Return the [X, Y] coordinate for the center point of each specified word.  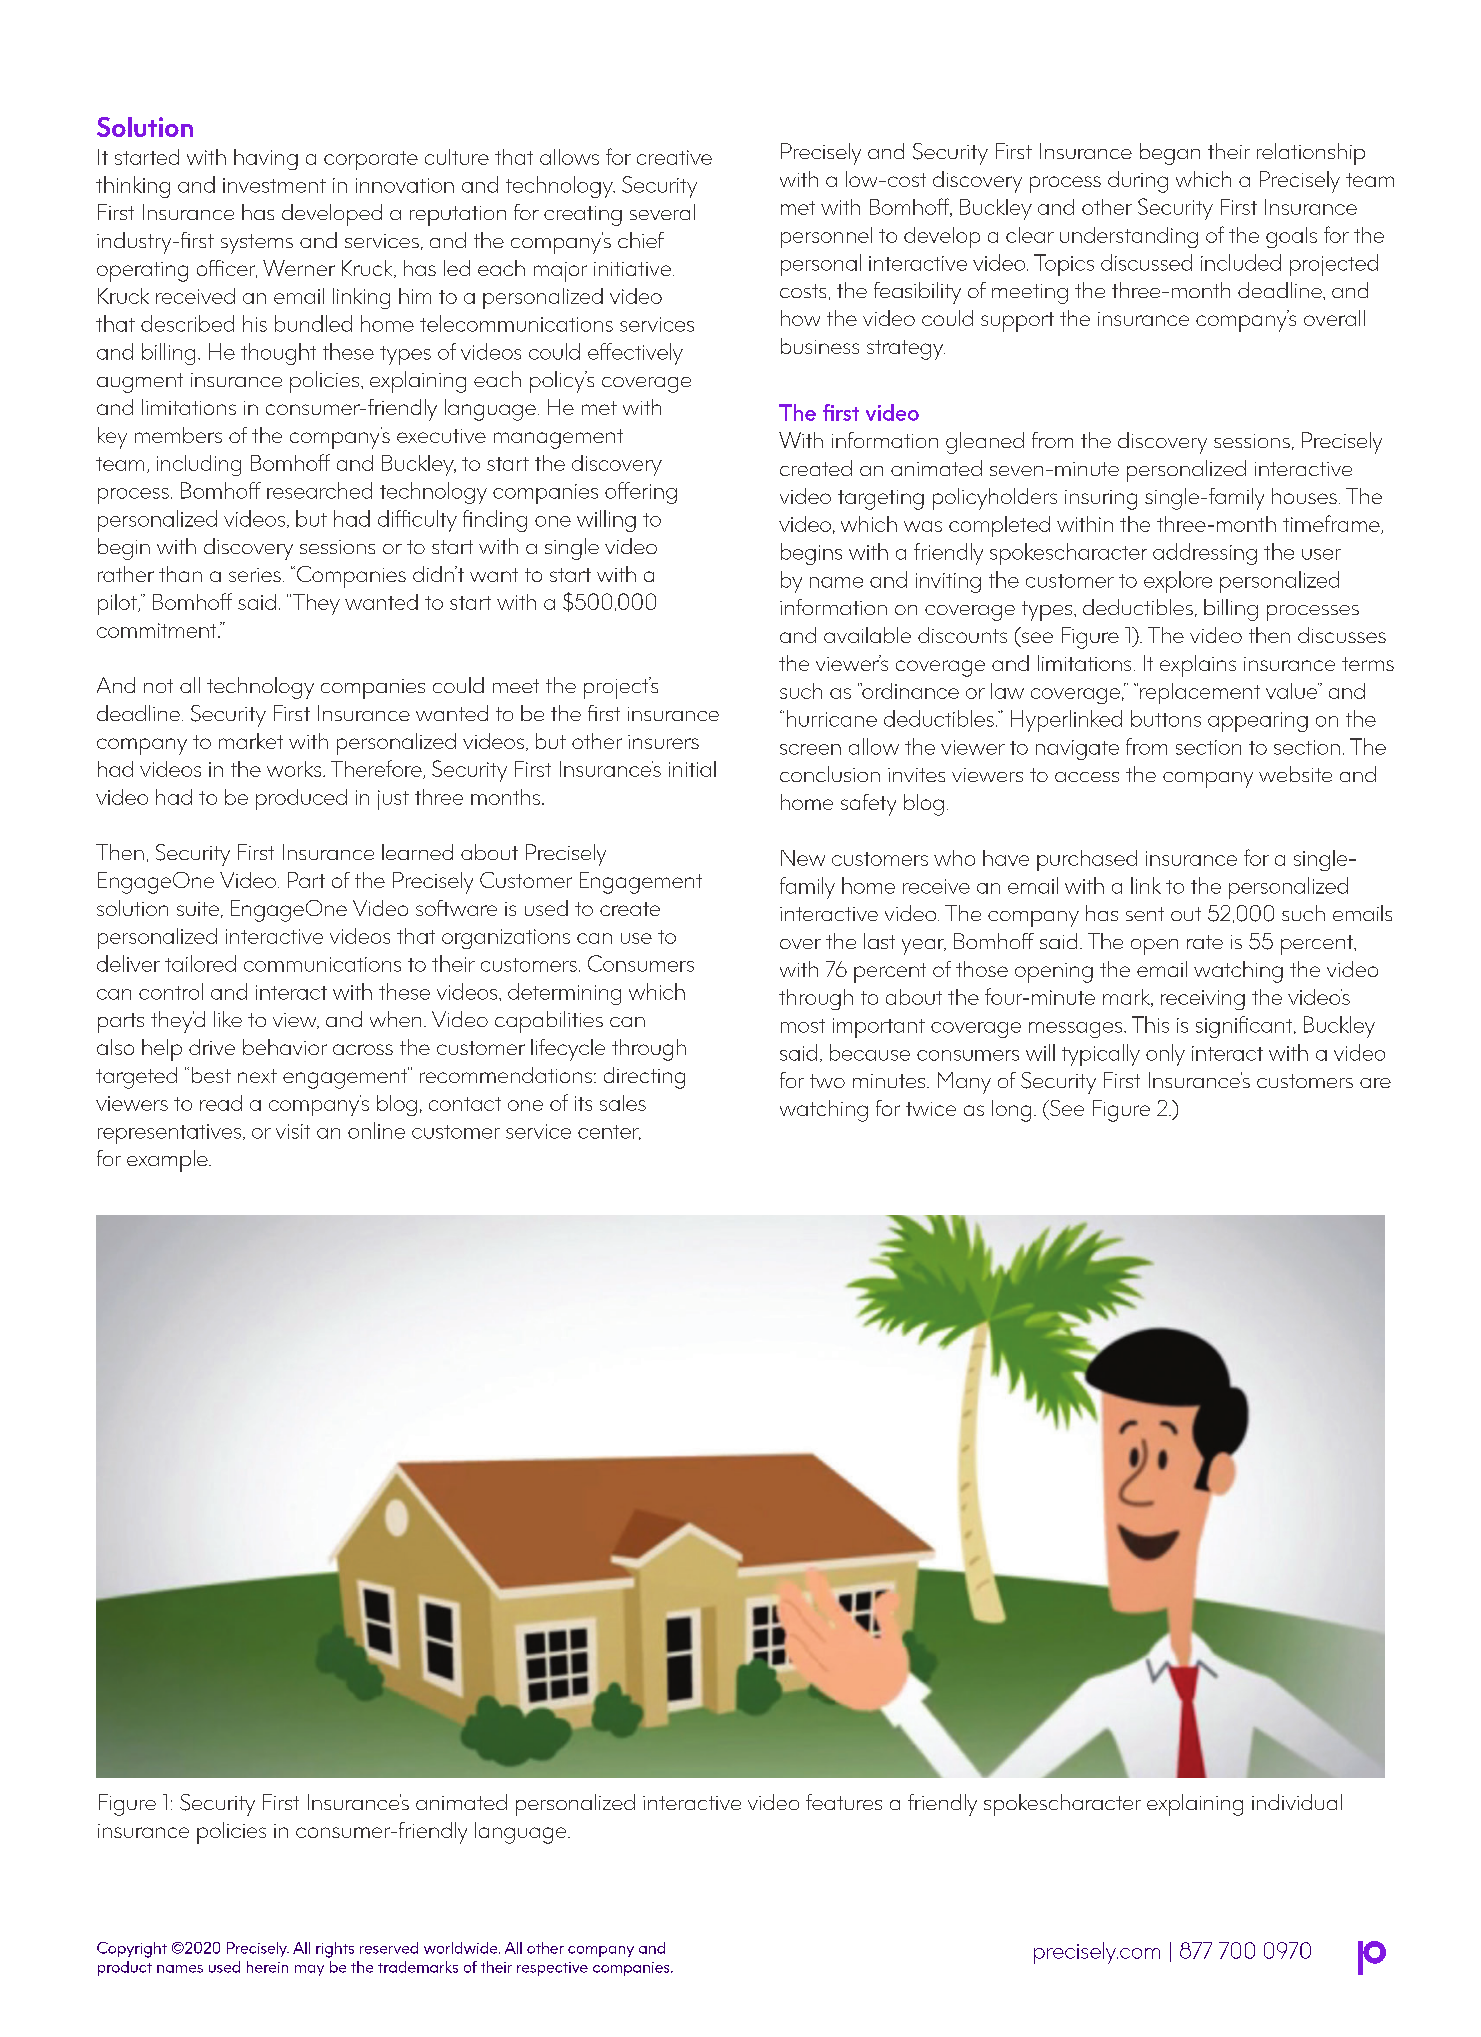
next [257, 1076]
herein [267, 1967]
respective [552, 1969]
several [662, 212]
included [1241, 262]
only [1165, 1055]
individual [1297, 1802]
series [255, 575]
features [844, 1802]
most [803, 1026]
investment [274, 185]
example [168, 1161]
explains [1198, 666]
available [867, 635]
